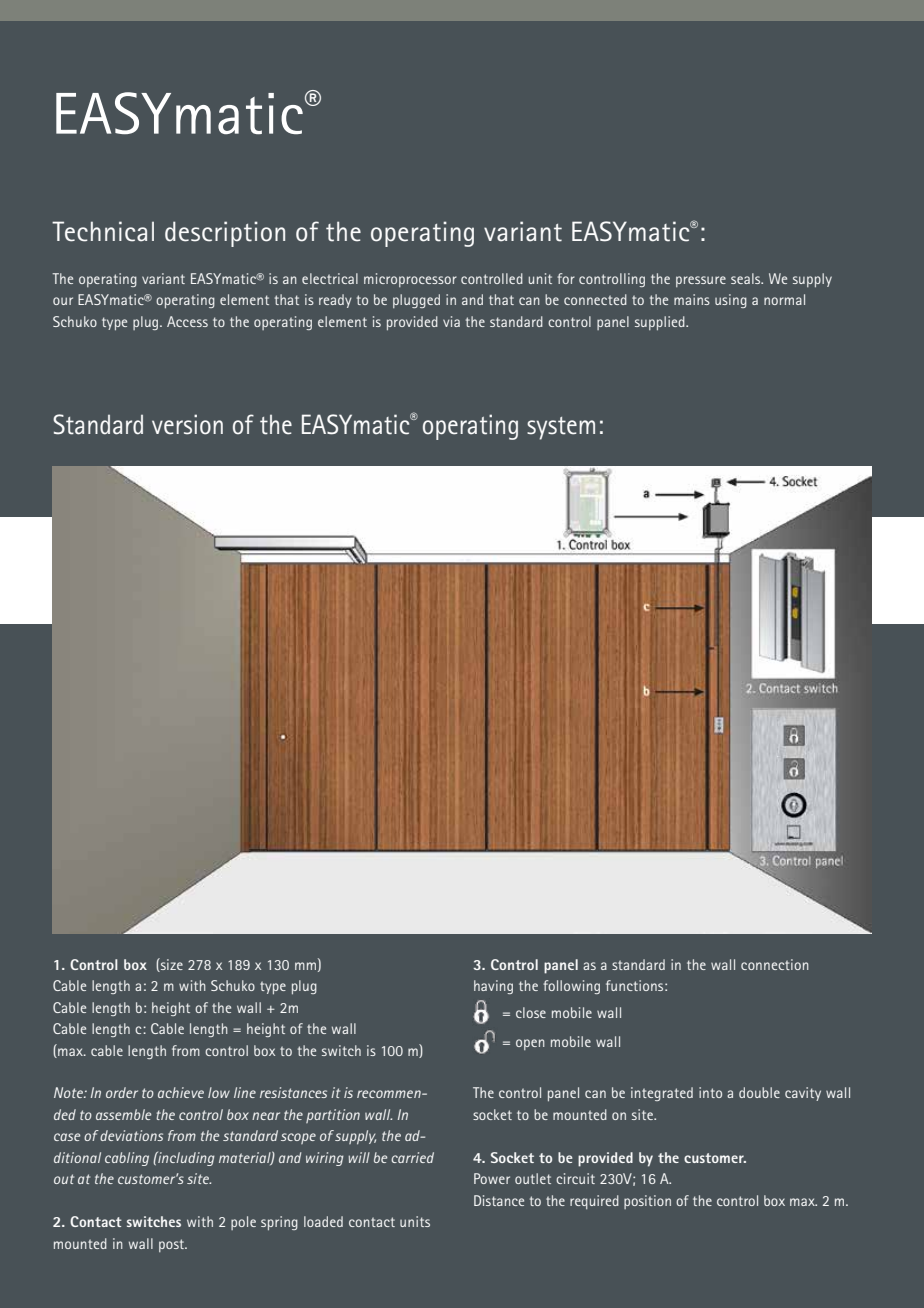  What do you see at coordinates (410, 280) in the image?
I see `microprocessor` at bounding box center [410, 280].
